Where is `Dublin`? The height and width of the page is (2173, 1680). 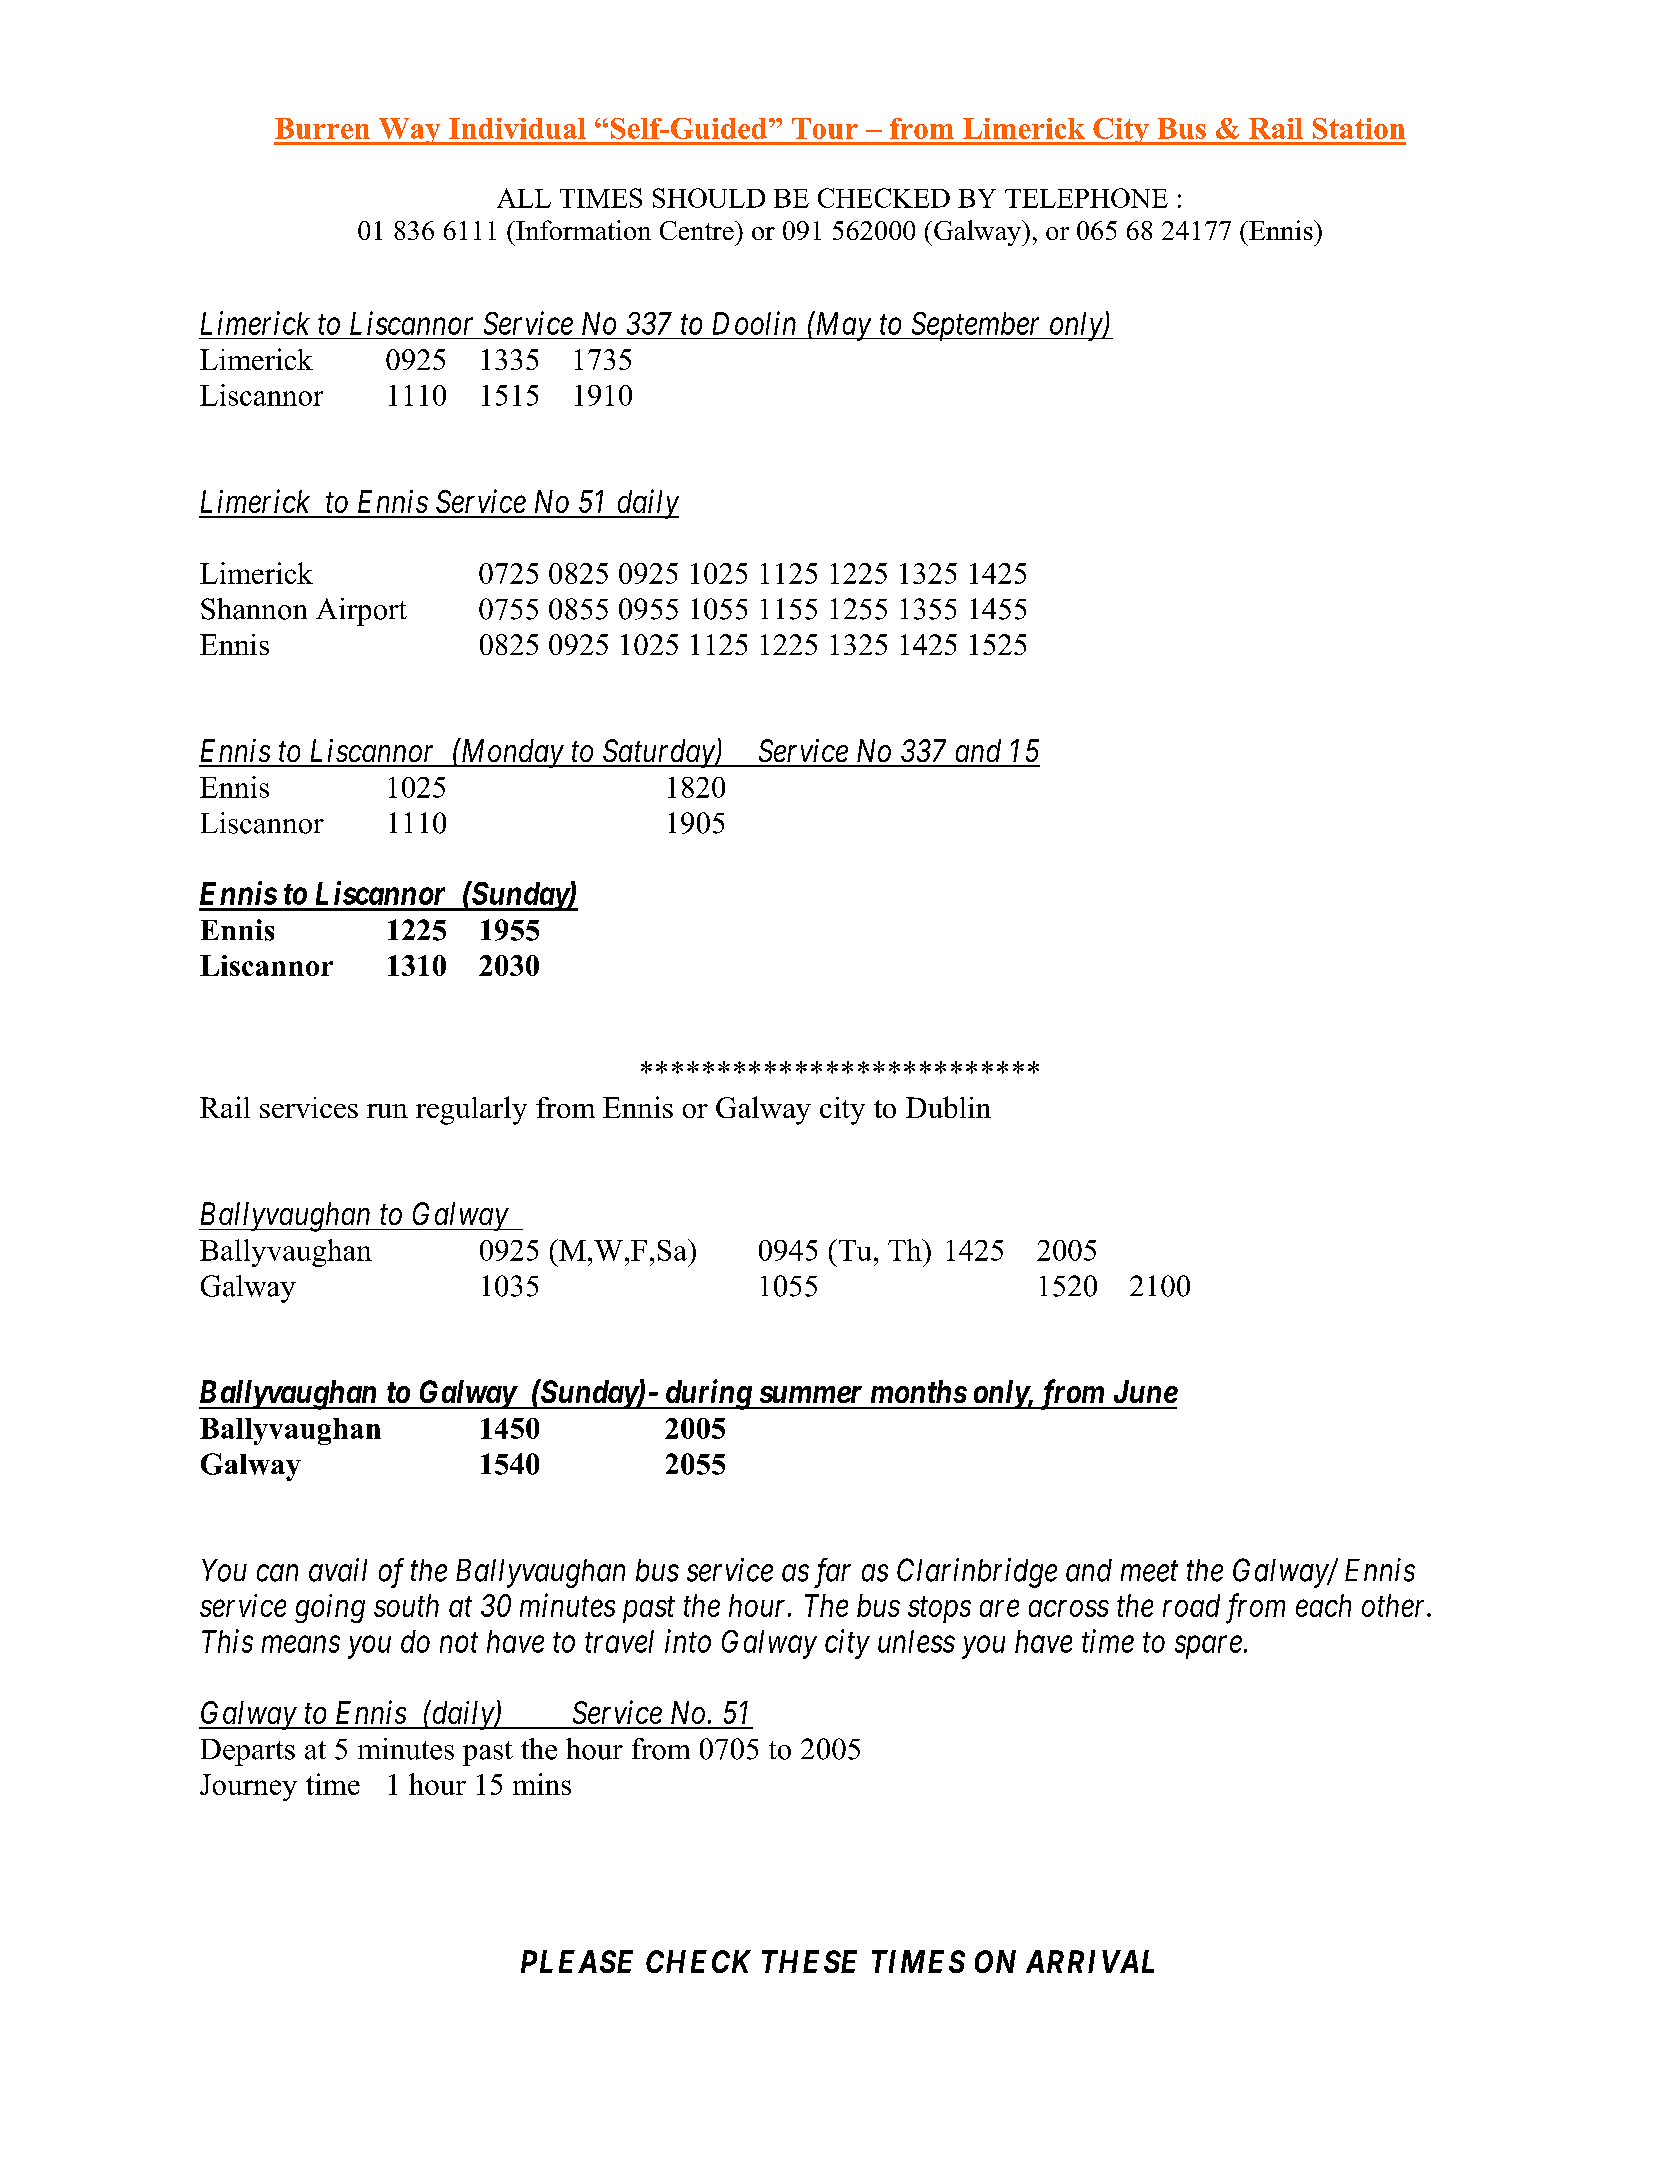
Dublin is located at coordinates (948, 1107).
